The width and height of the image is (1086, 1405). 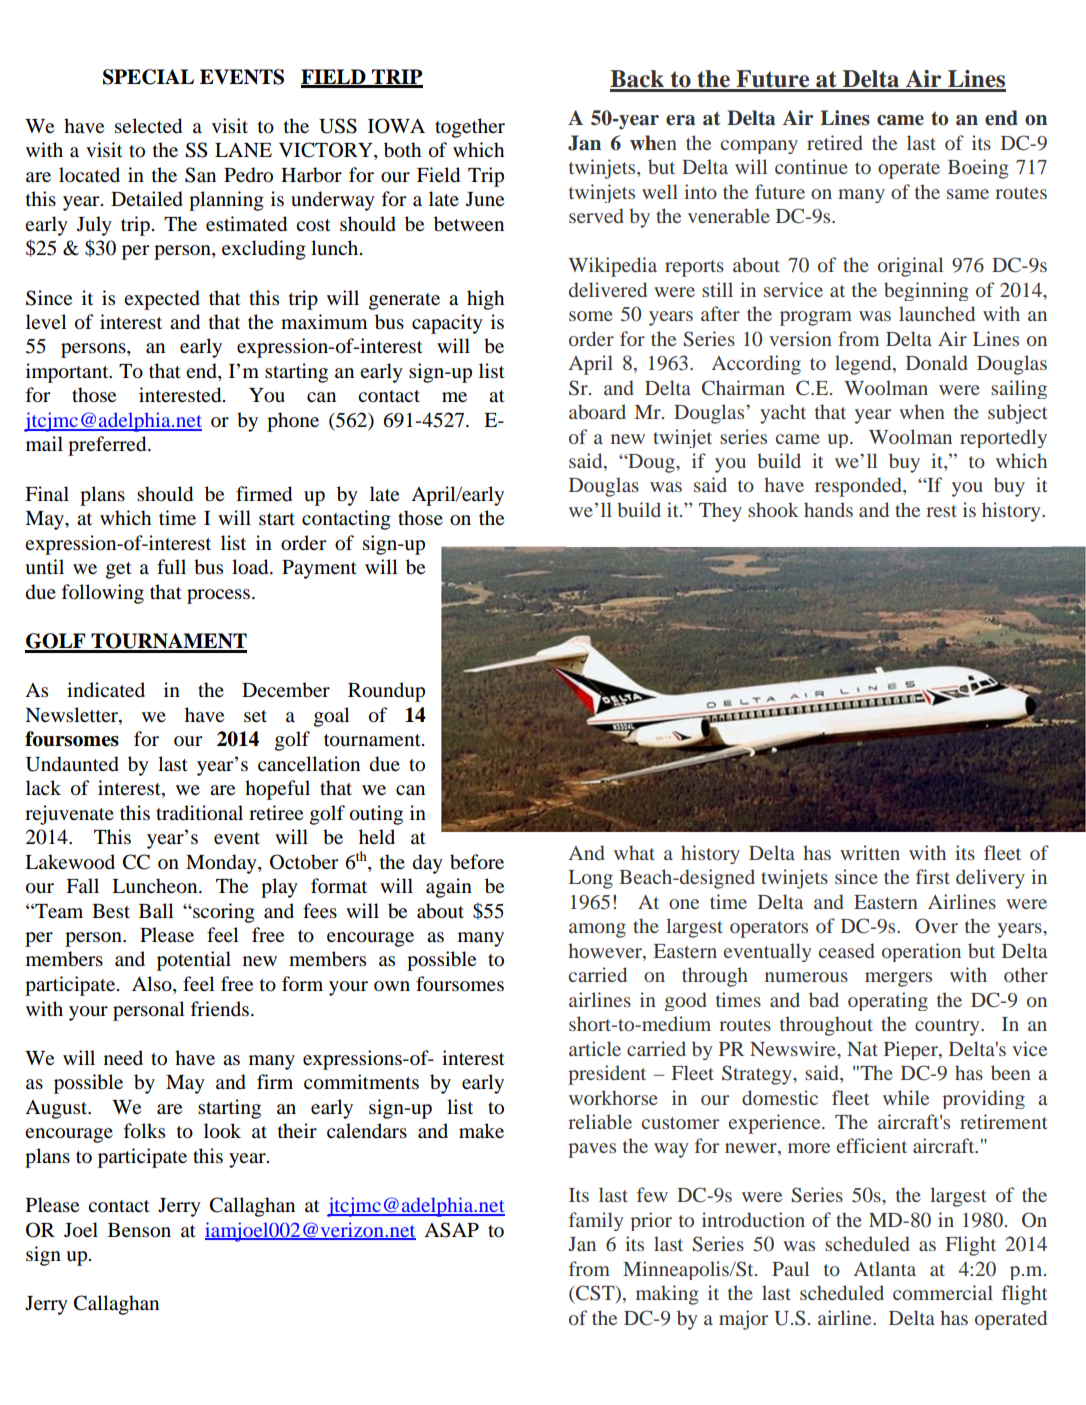 I want to click on full, so click(x=171, y=566).
